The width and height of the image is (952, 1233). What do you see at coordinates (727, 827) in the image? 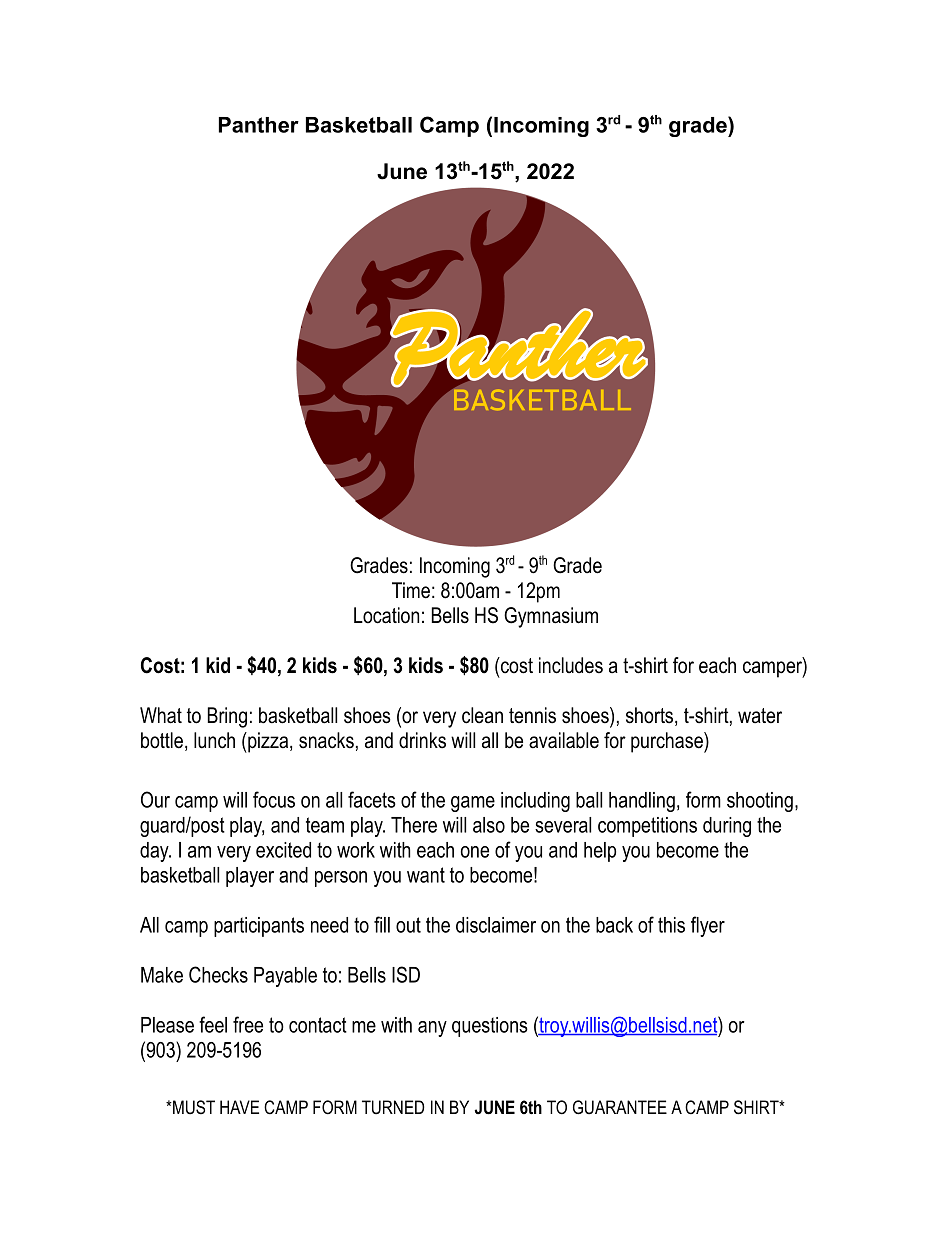
I see `during` at bounding box center [727, 827].
